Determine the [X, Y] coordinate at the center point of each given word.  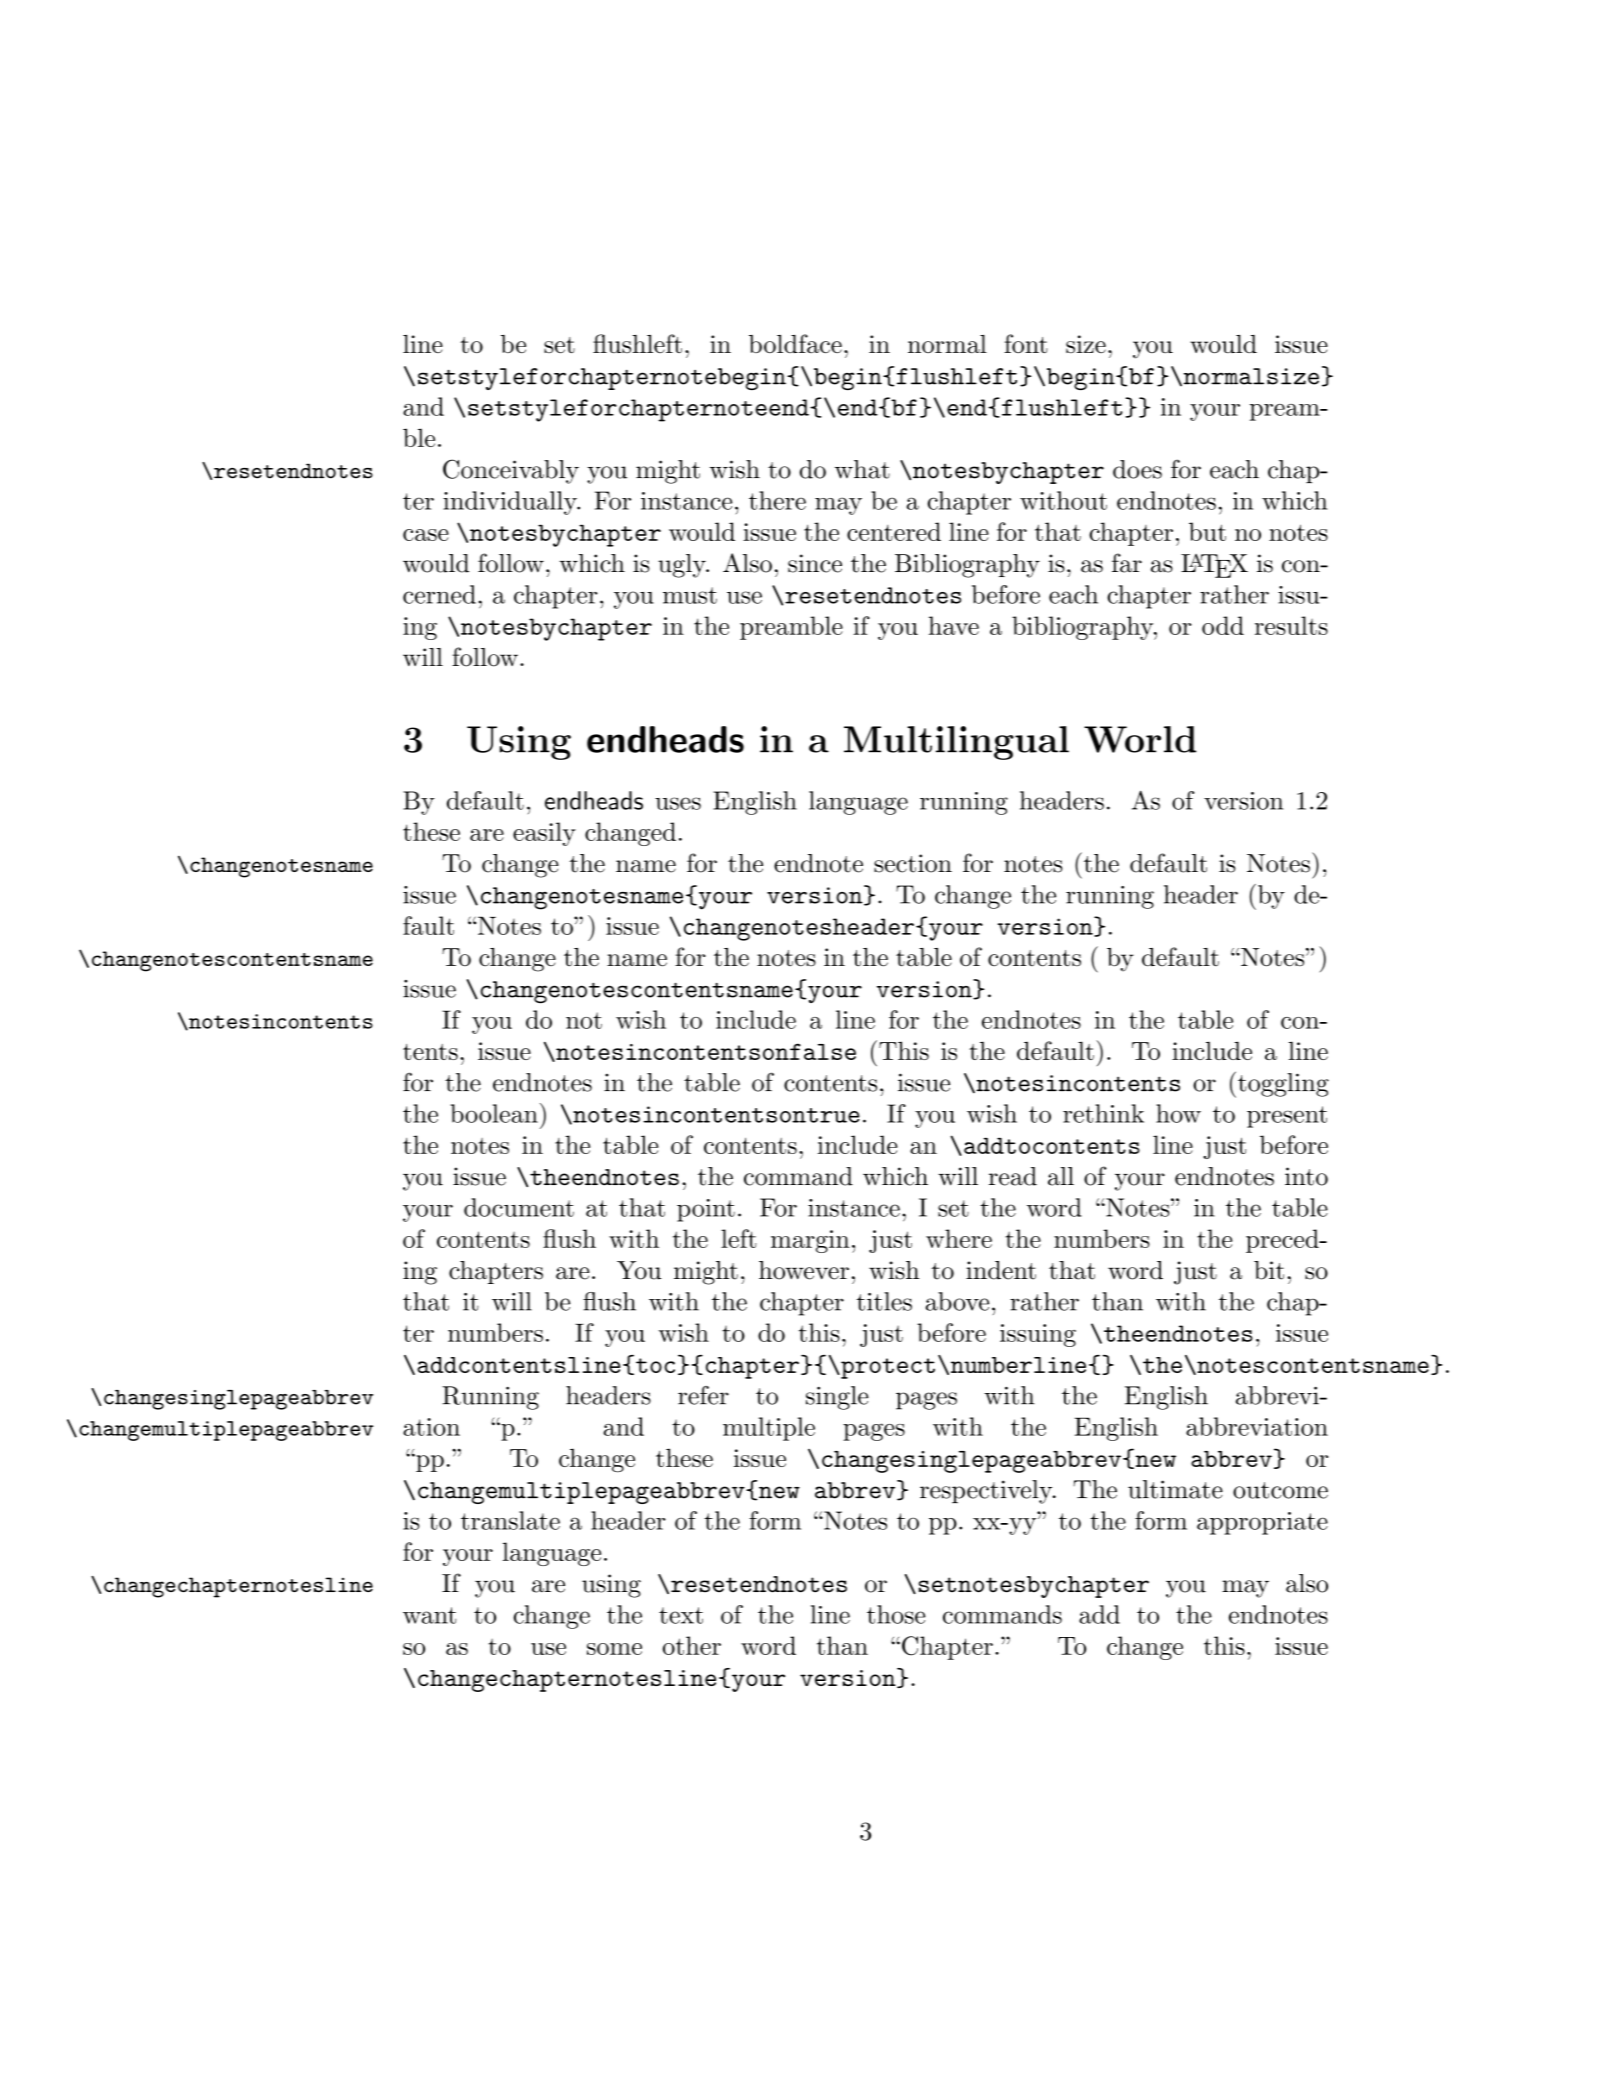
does [1137, 469]
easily [544, 834]
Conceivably [511, 471]
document [519, 1207]
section [913, 863]
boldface [795, 343]
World [1140, 739]
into [1306, 1176]
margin [810, 1241]
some [614, 1649]
